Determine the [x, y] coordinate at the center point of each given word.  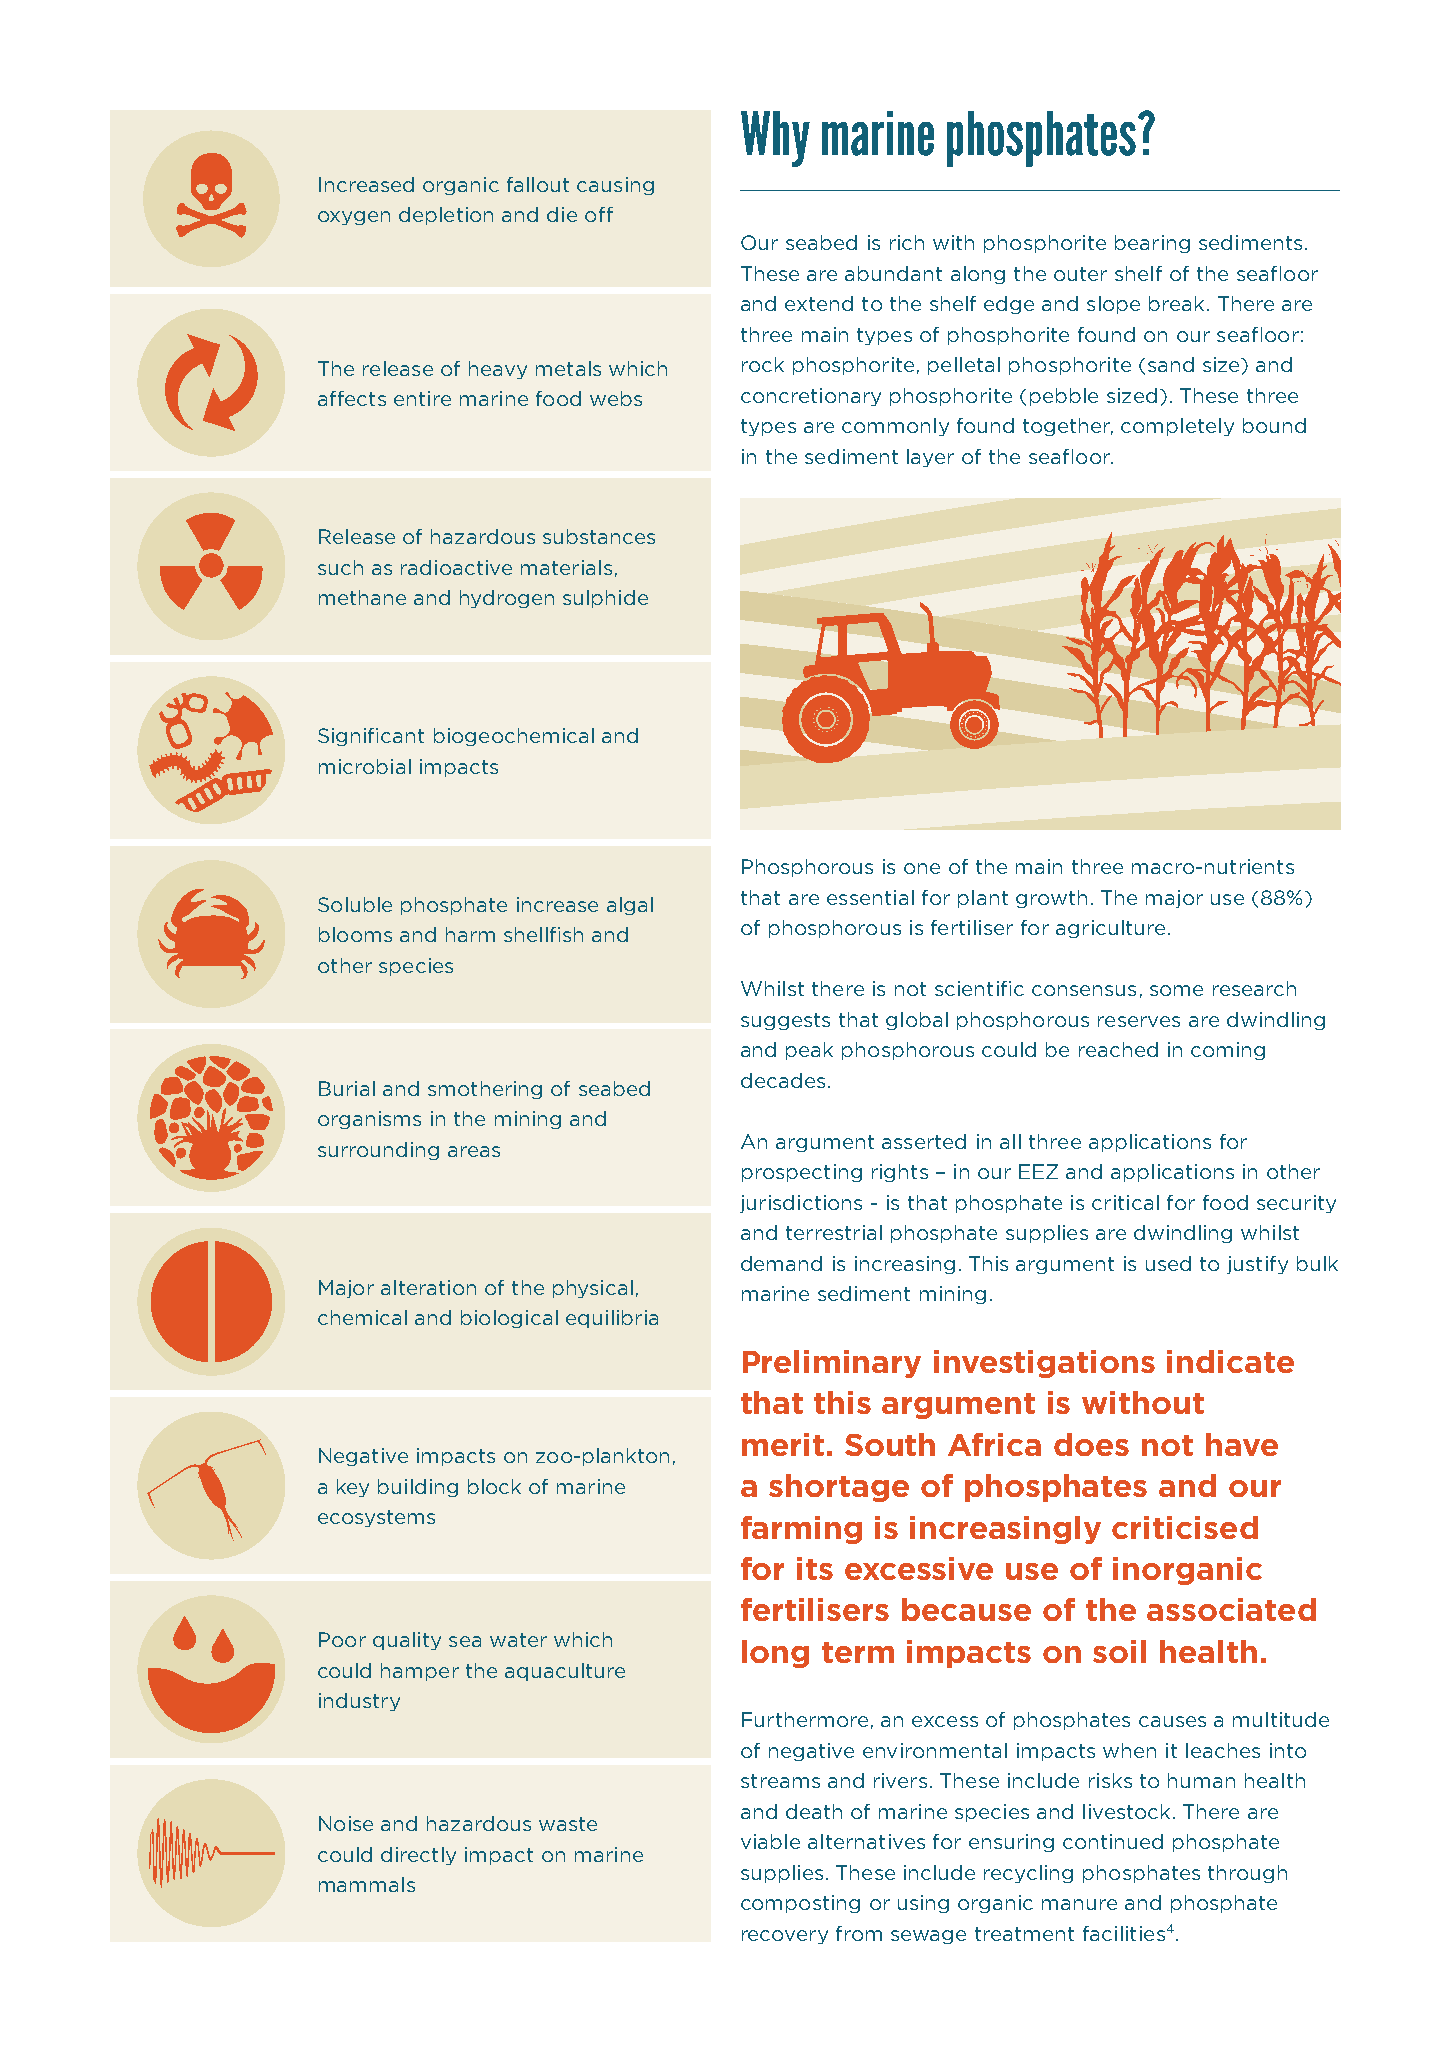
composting [800, 1904]
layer [930, 458]
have [1242, 1444]
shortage [839, 1488]
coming [1228, 1051]
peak [809, 1051]
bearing [1152, 244]
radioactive [456, 567]
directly [418, 1856]
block [494, 1486]
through [1247, 1874]
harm [470, 934]
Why [775, 139]
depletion [446, 216]
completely [1177, 427]
